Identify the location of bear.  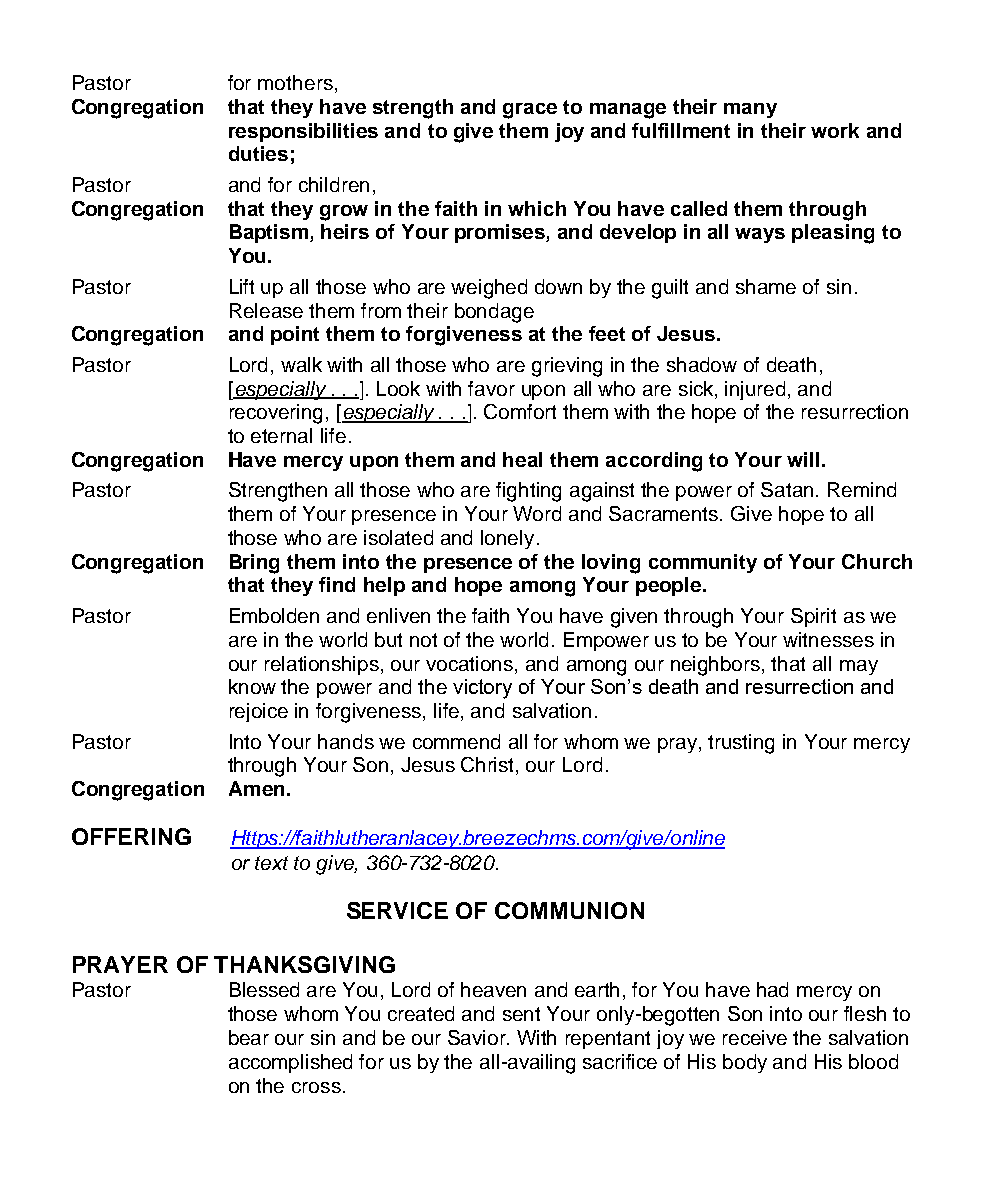
(249, 1037).
